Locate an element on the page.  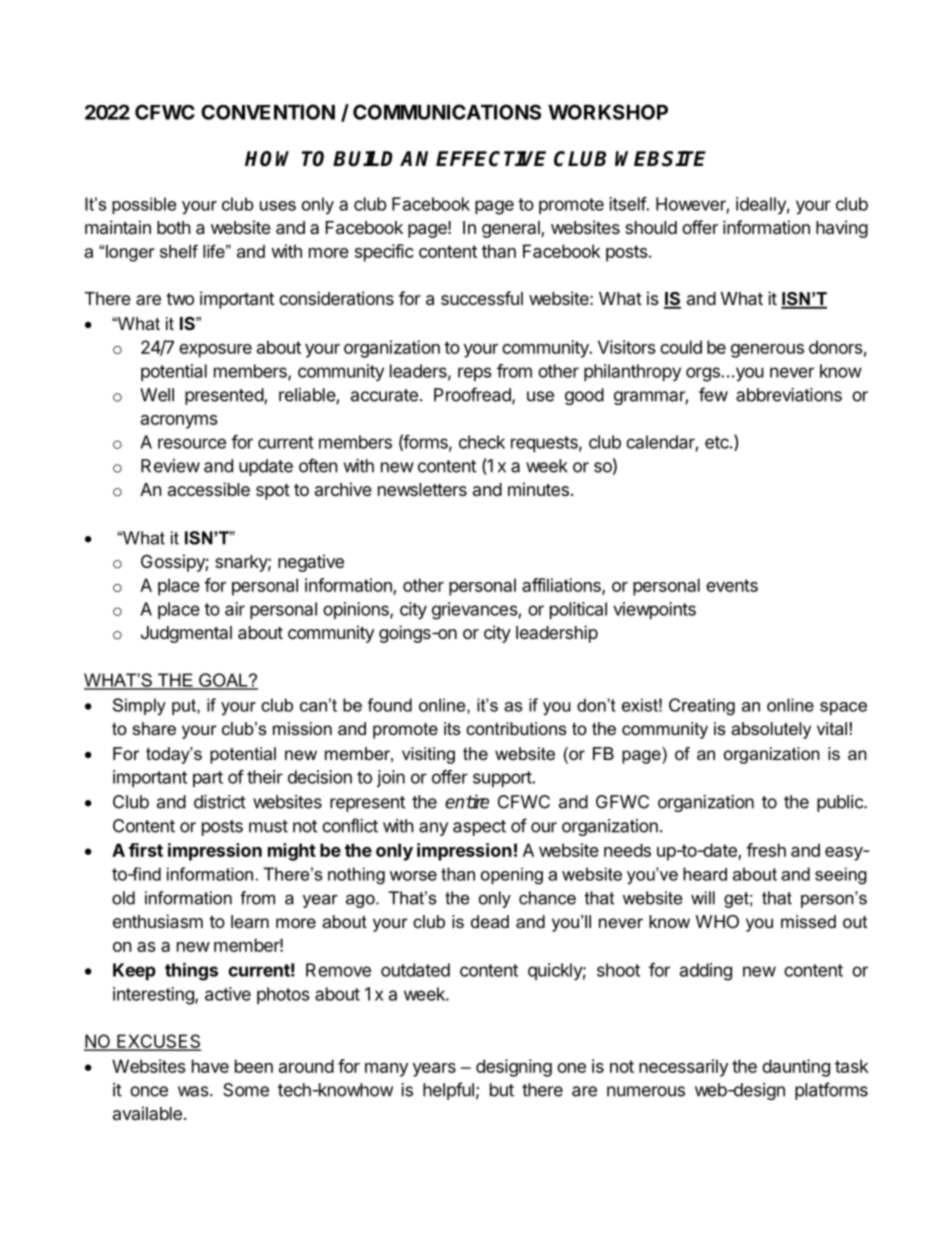
air is located at coordinates (235, 609).
